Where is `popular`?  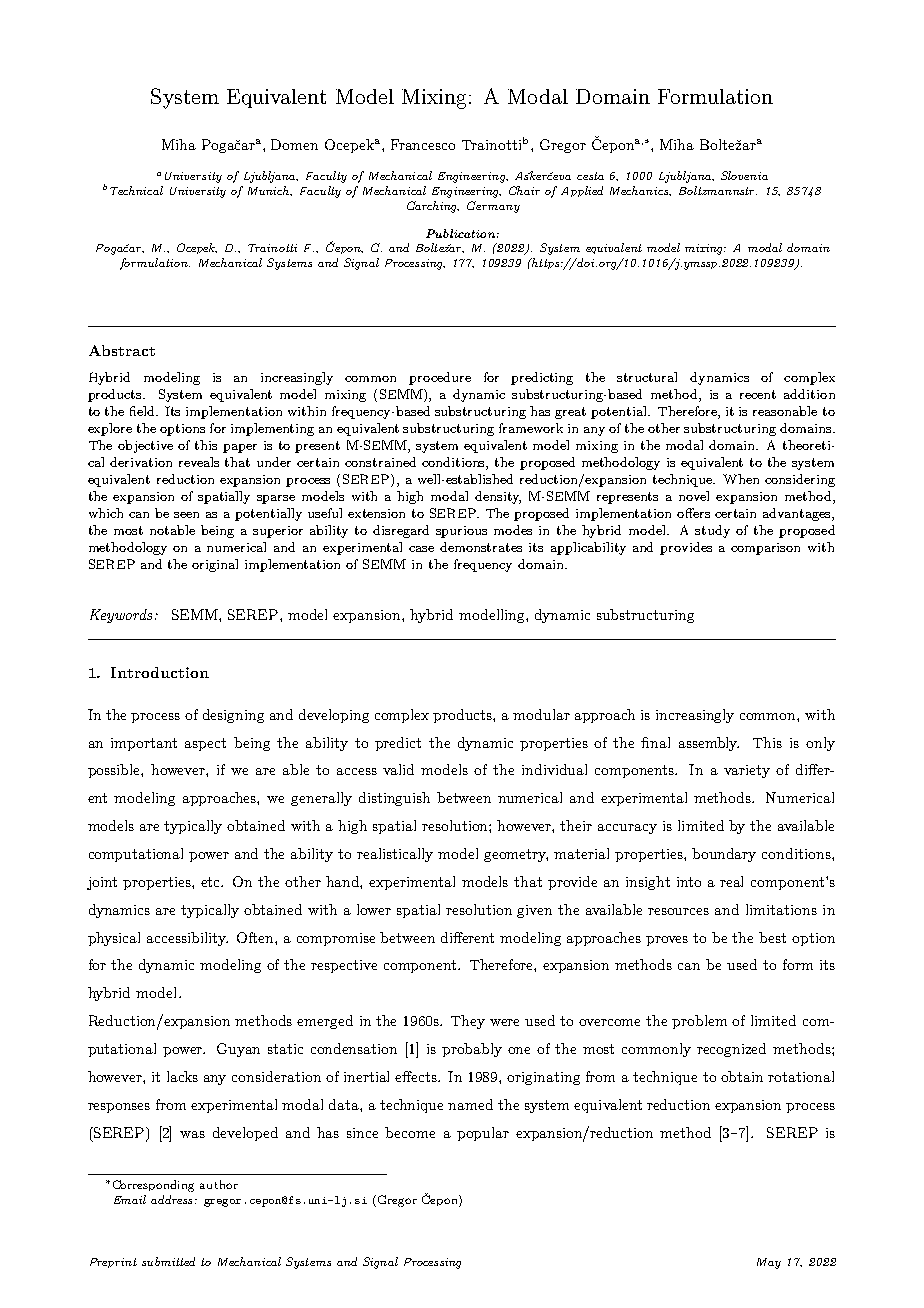 popular is located at coordinates (483, 1134).
